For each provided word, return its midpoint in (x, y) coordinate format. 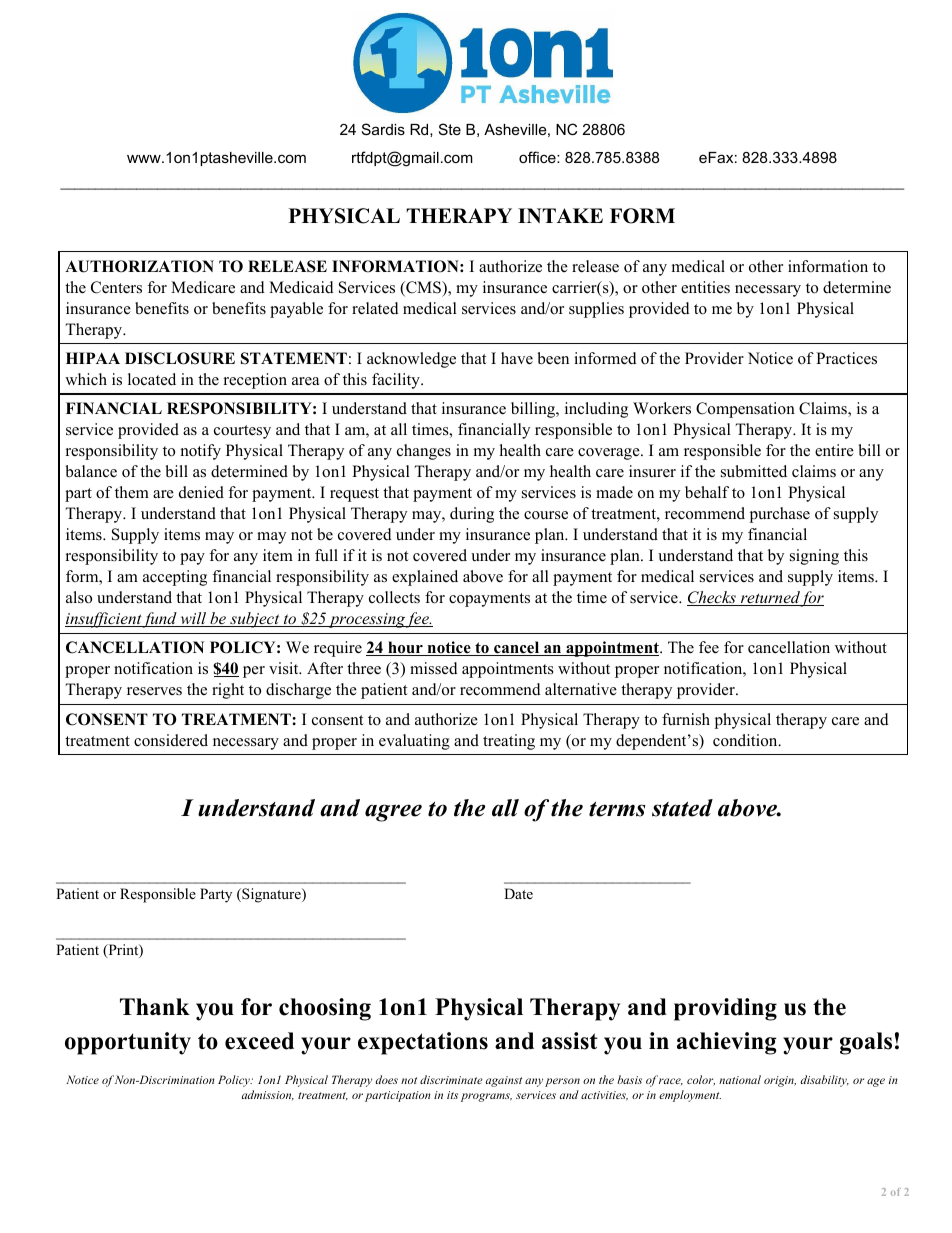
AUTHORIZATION (139, 266)
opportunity (128, 1043)
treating (509, 742)
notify (201, 452)
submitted (754, 471)
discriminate (451, 1079)
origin (780, 1081)
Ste (450, 129)
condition (746, 740)
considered (171, 740)
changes (424, 452)
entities (705, 287)
